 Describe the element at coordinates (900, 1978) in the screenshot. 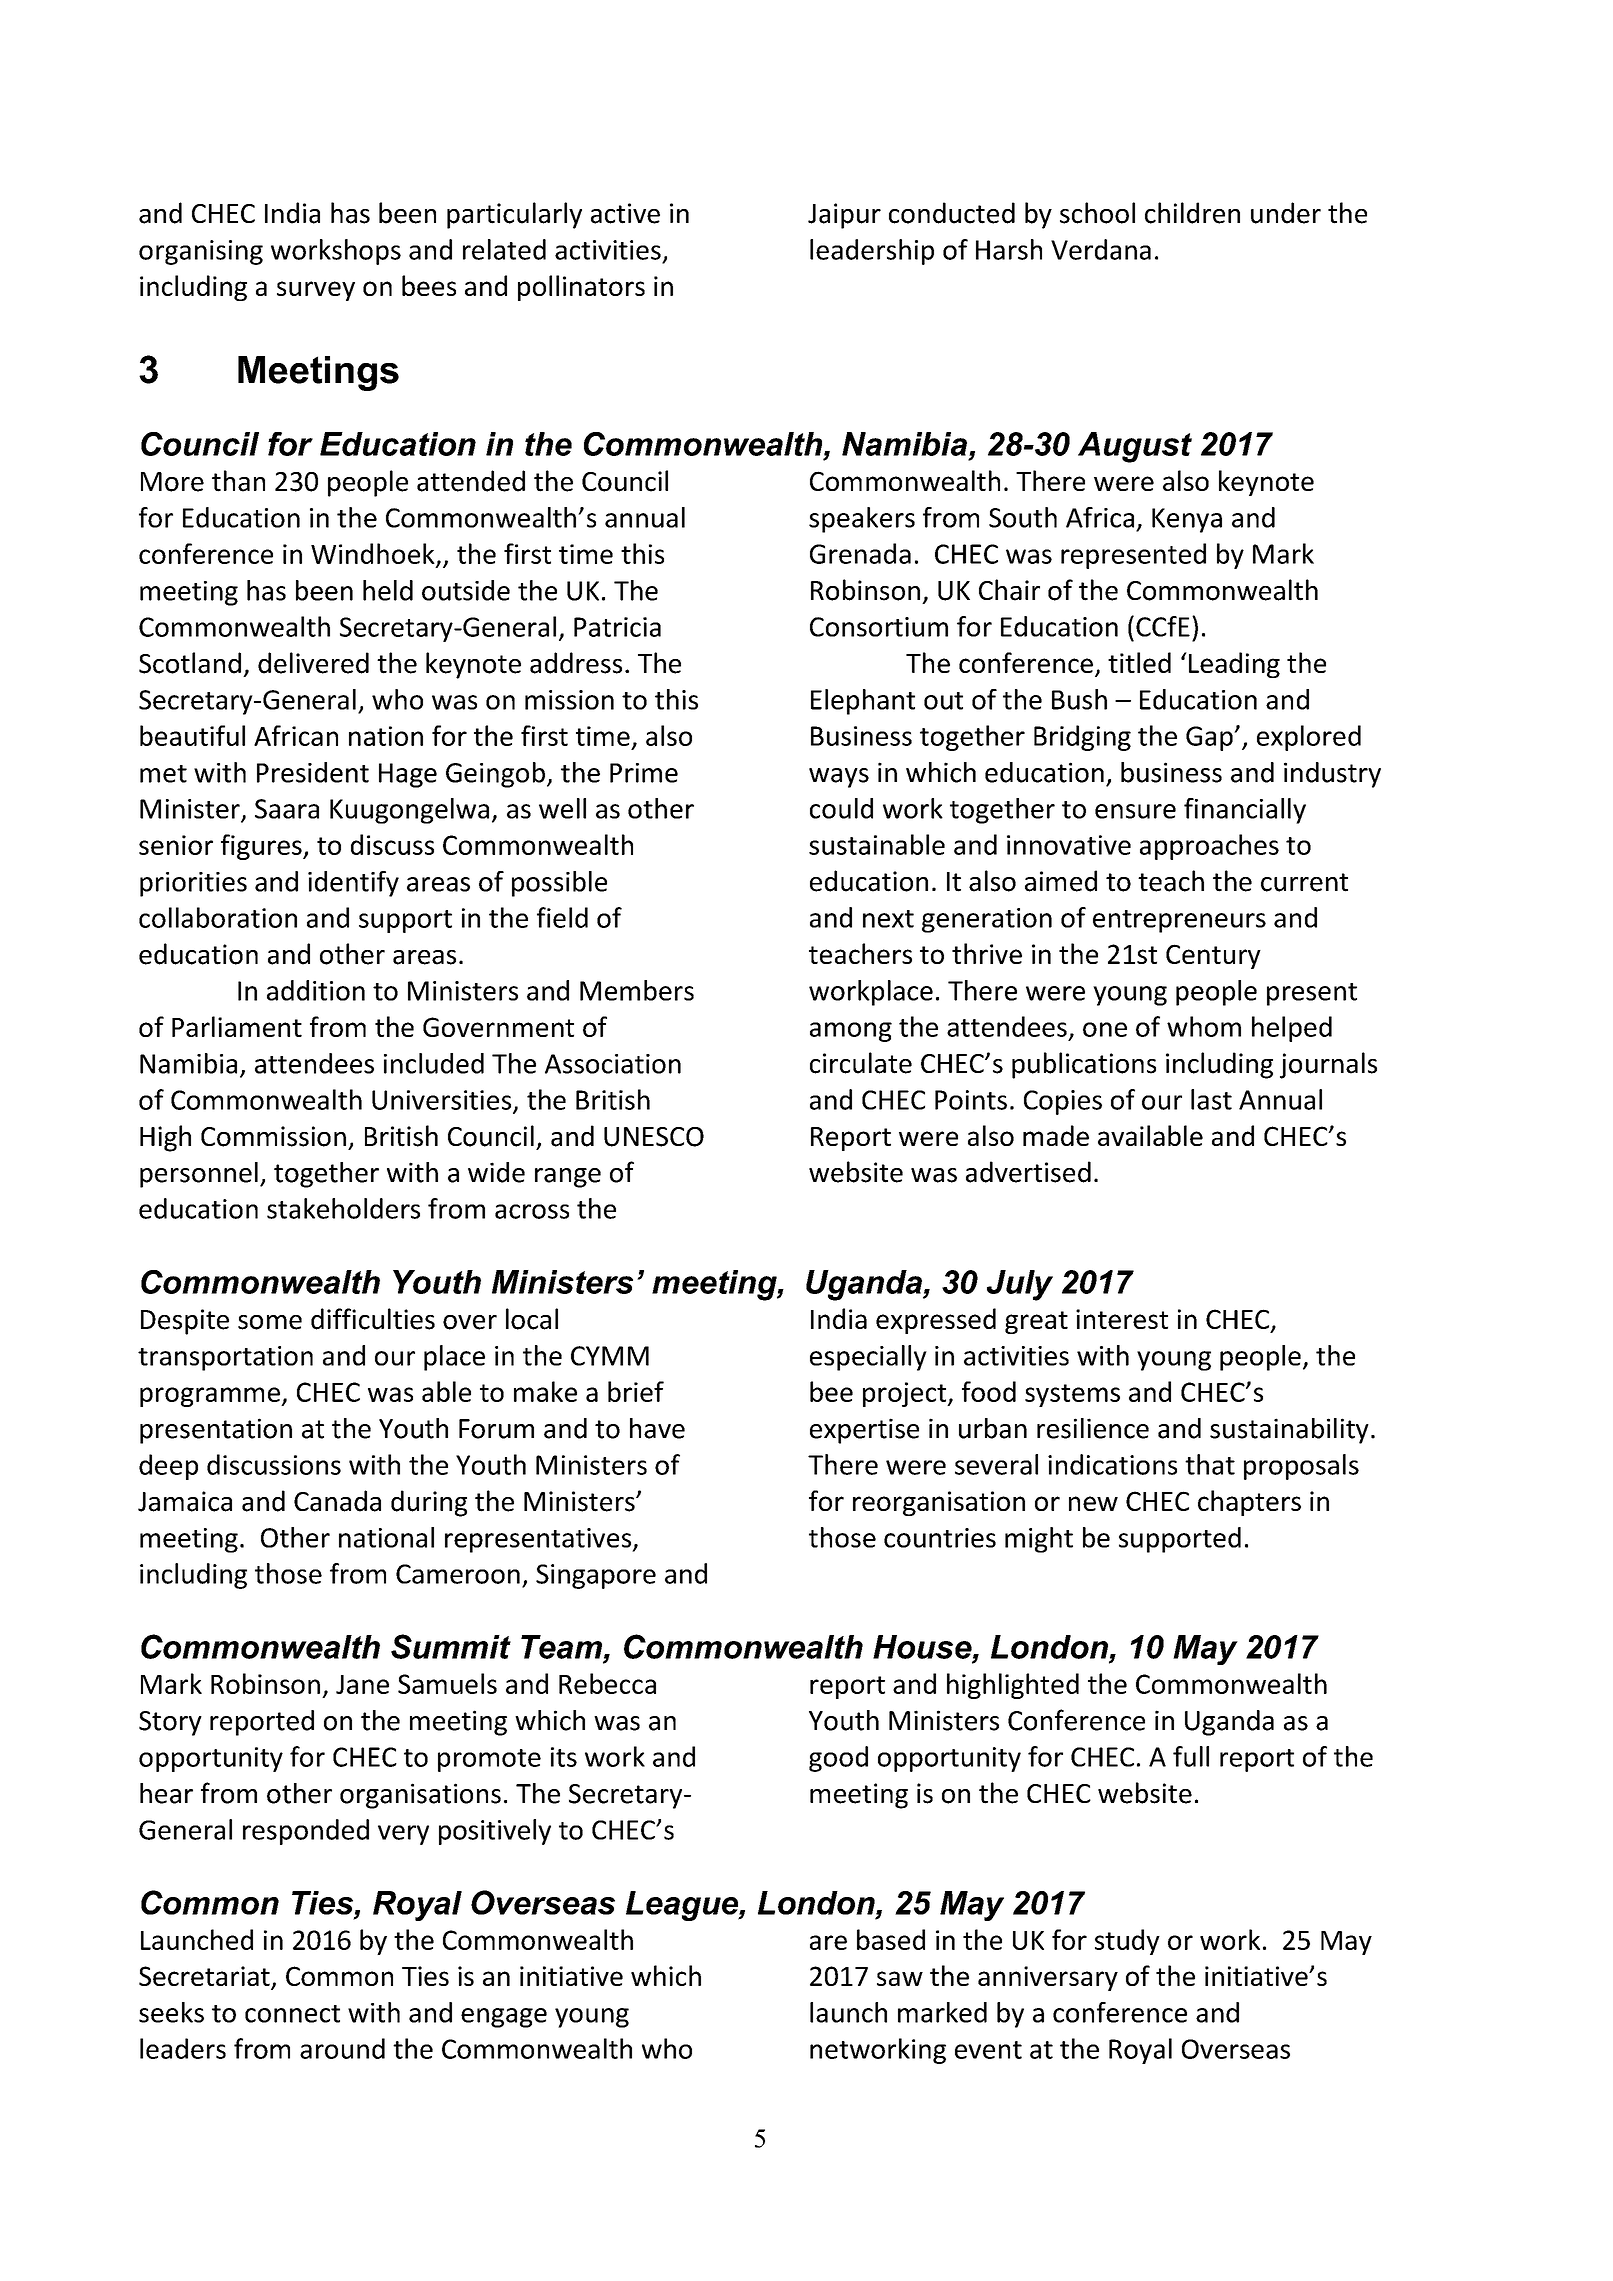

I see `saw` at that location.
